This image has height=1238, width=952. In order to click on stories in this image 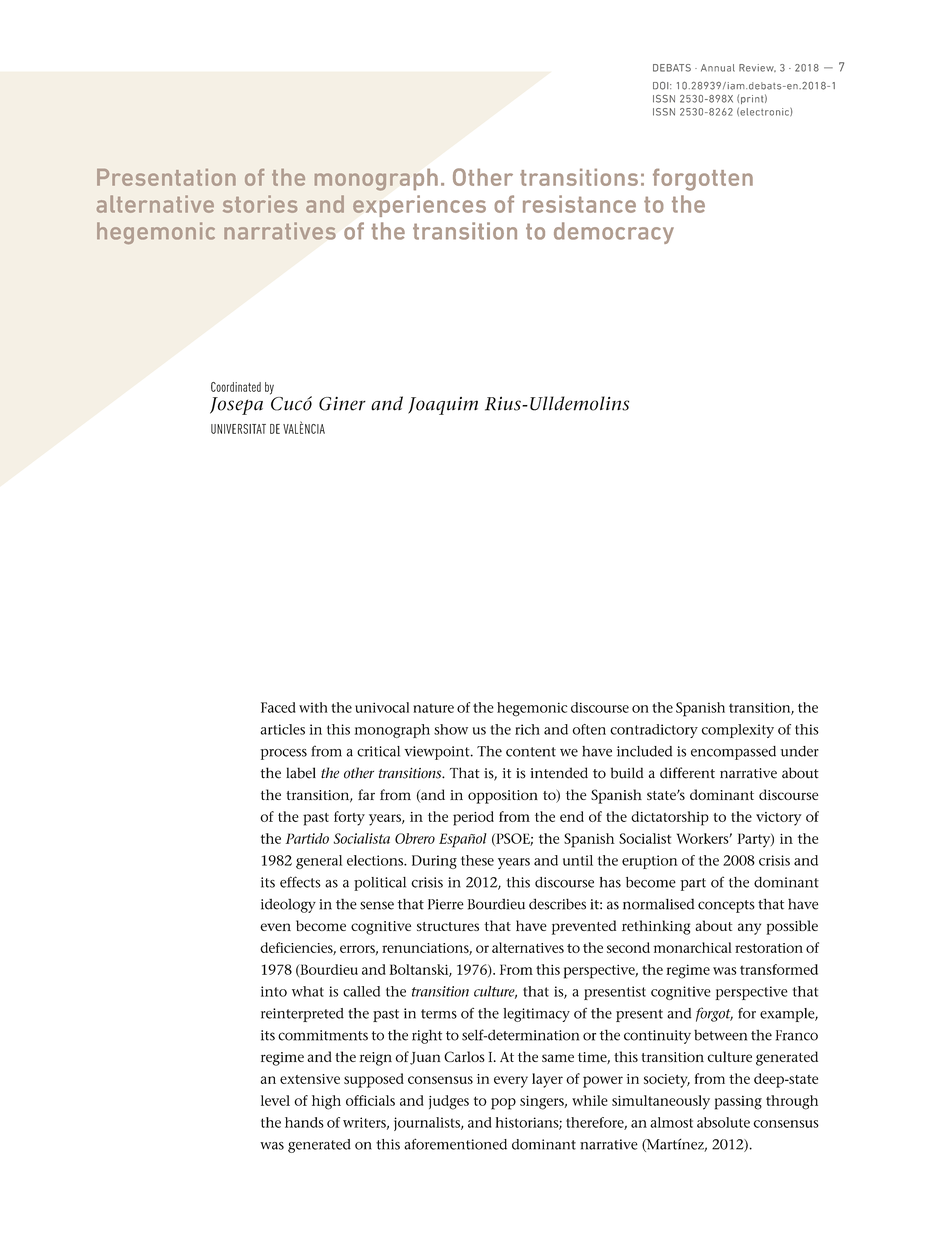, I will do `click(260, 204)`.
